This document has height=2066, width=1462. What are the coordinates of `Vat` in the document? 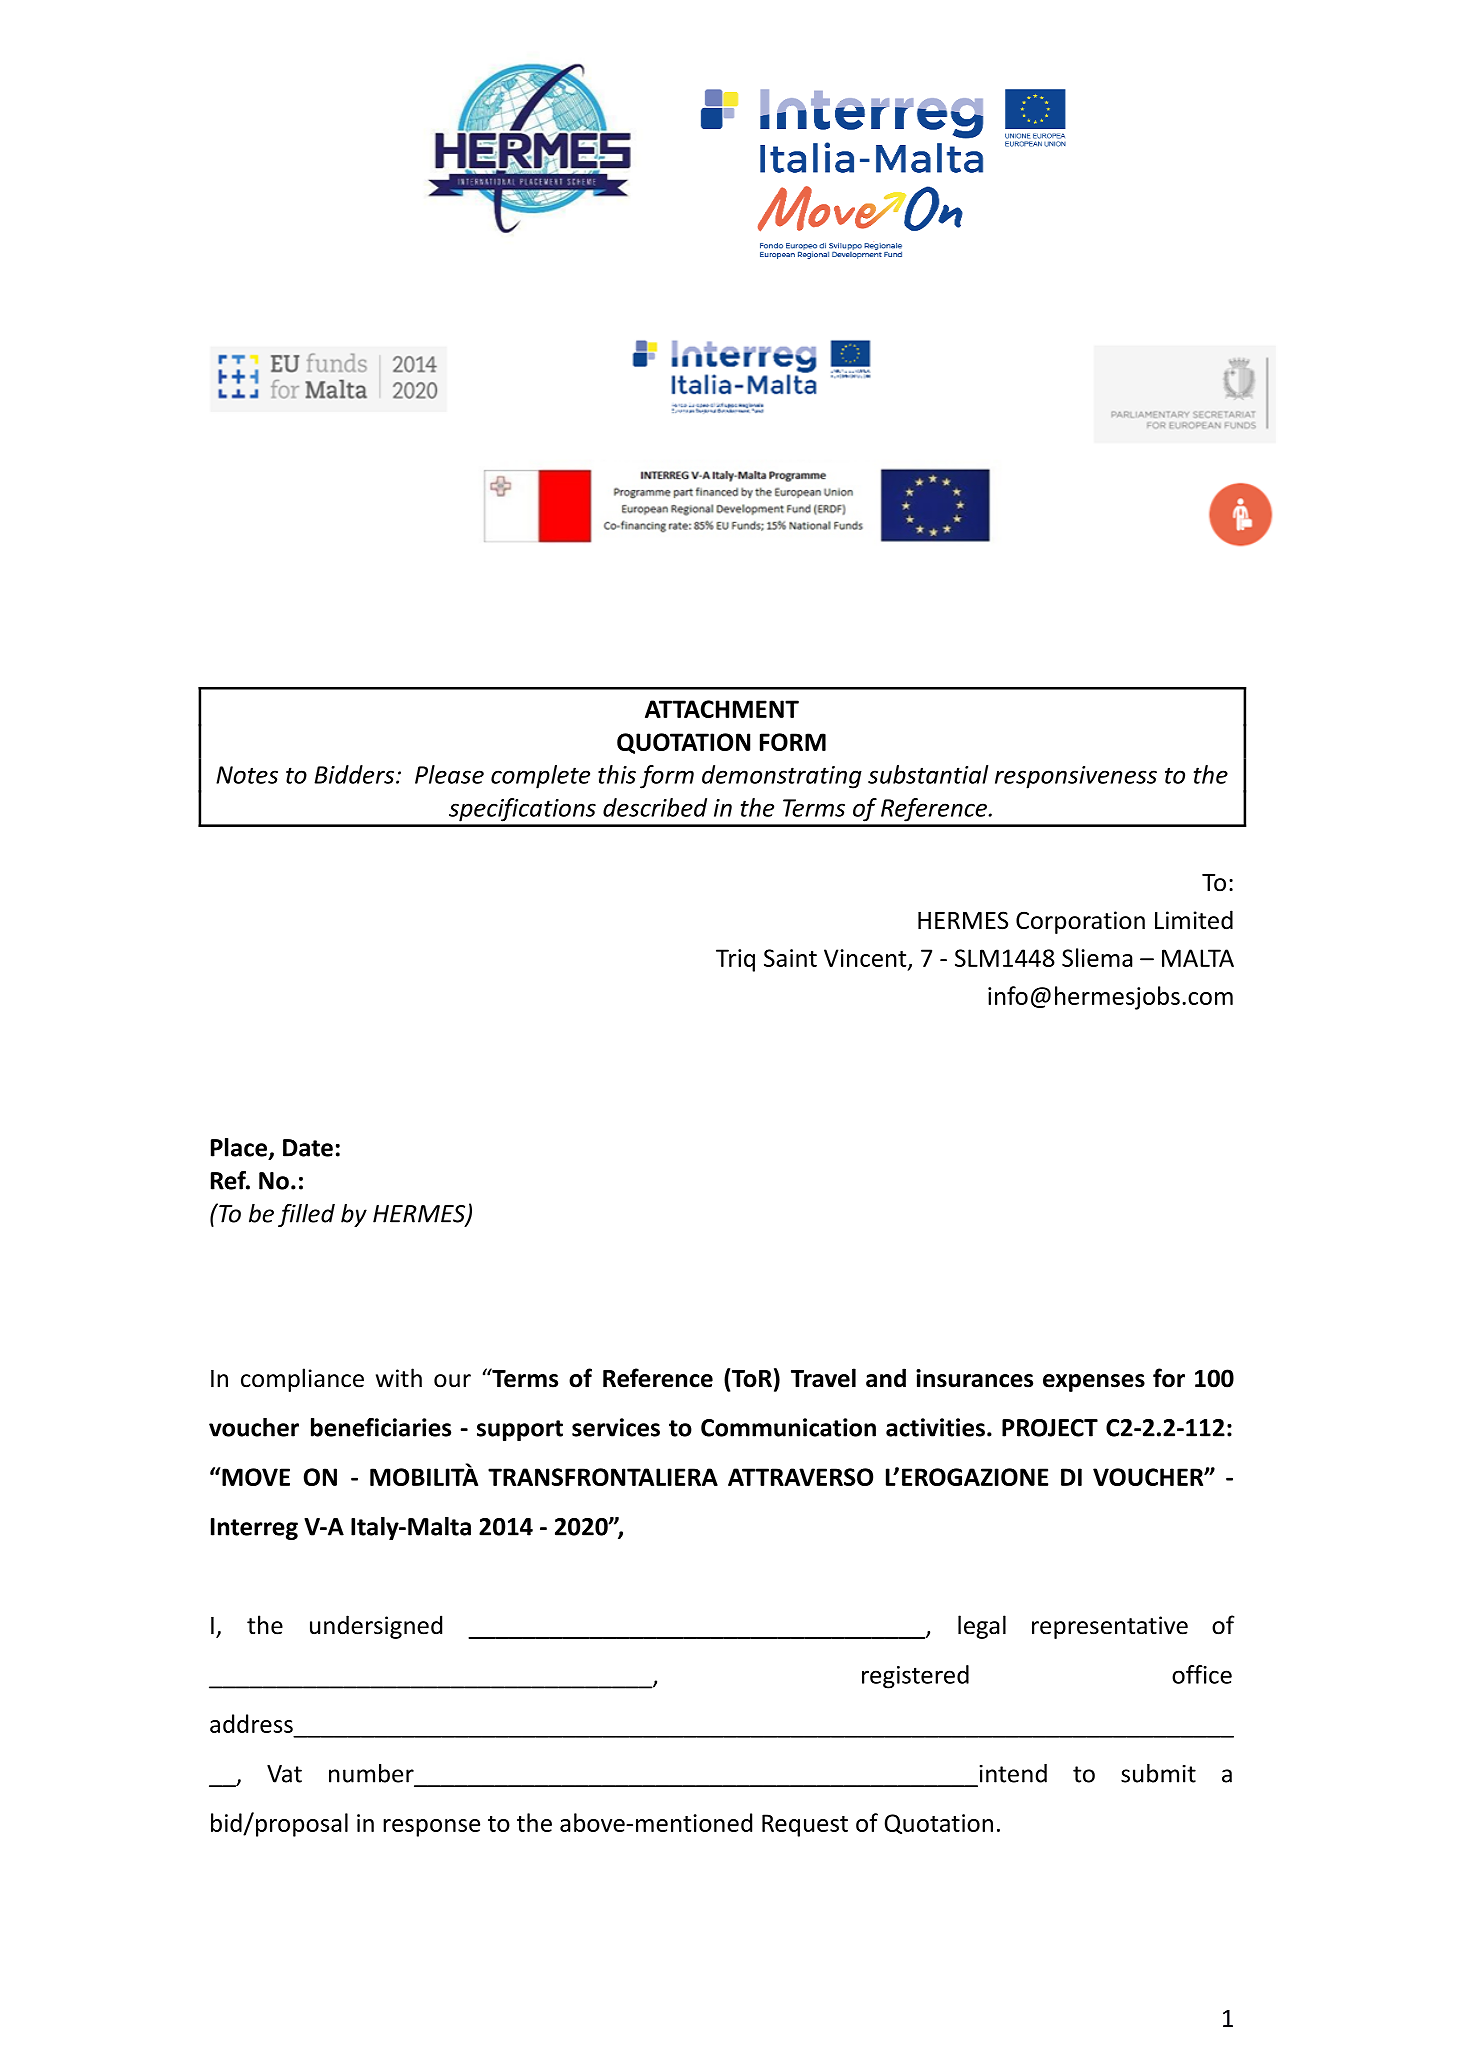 It's located at (284, 1774).
